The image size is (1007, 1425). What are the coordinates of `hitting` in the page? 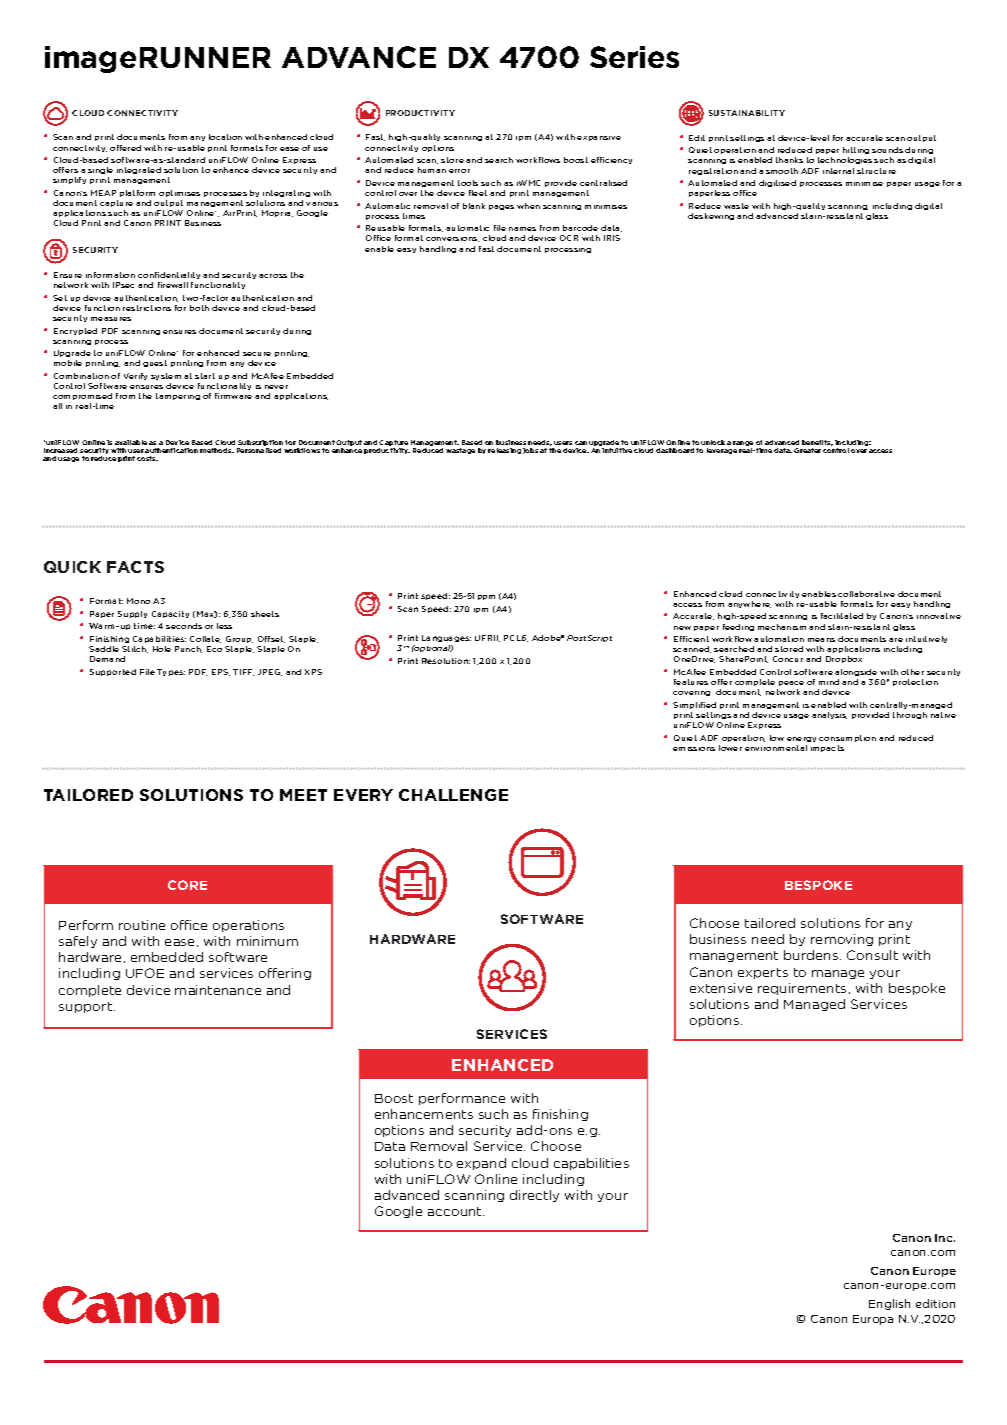 It's located at (856, 152).
